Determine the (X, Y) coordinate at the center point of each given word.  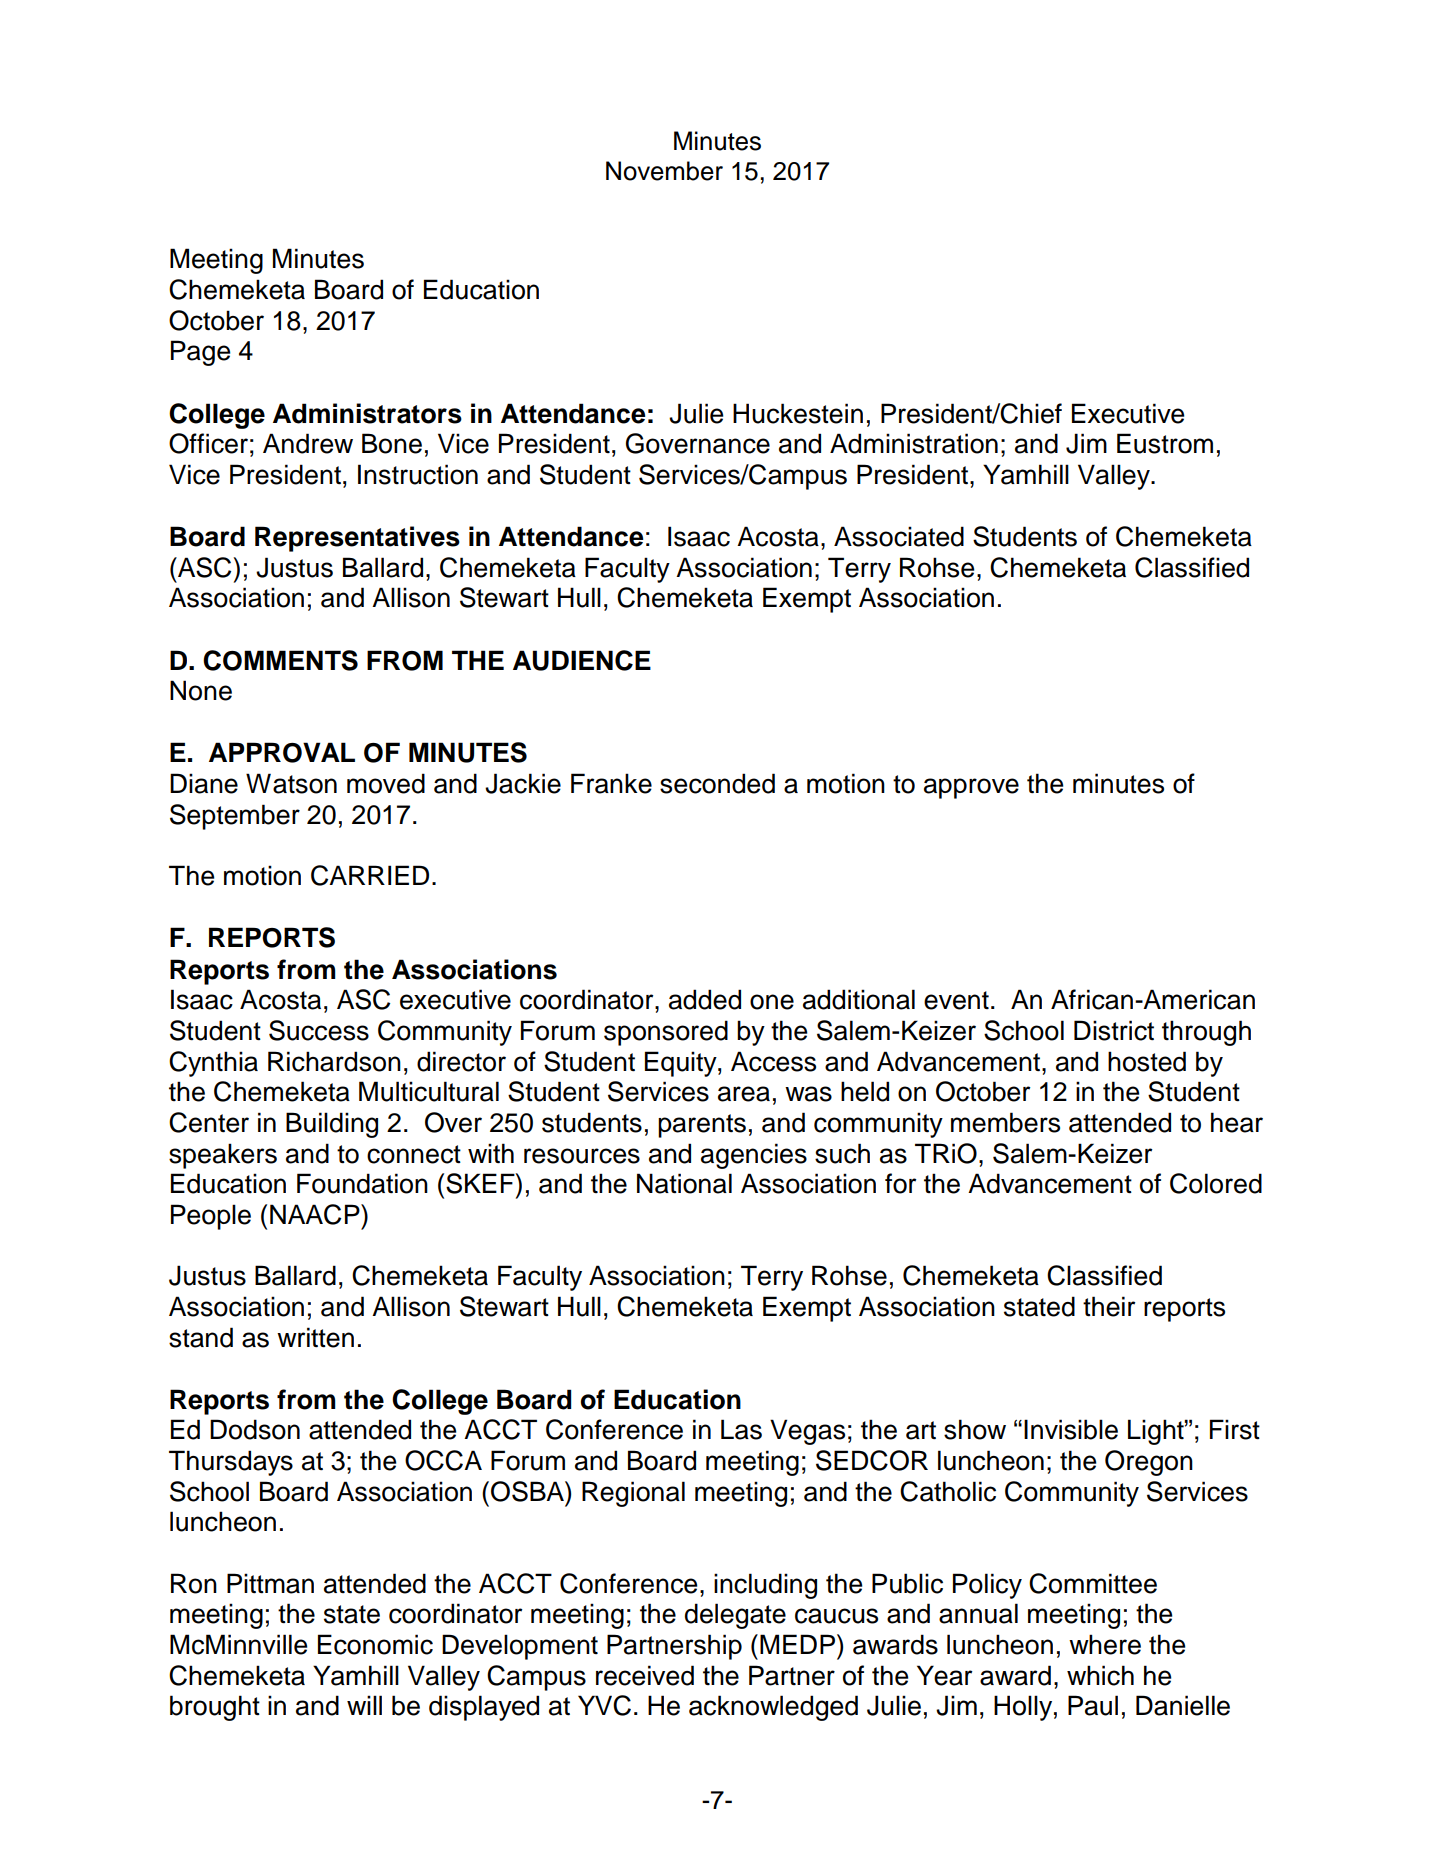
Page (201, 353)
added (705, 999)
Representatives (357, 539)
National (684, 1183)
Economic (375, 1644)
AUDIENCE (582, 660)
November (664, 171)
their (1109, 1306)
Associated (899, 536)
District (1114, 1030)
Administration (914, 443)
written (315, 1337)
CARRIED (370, 875)
